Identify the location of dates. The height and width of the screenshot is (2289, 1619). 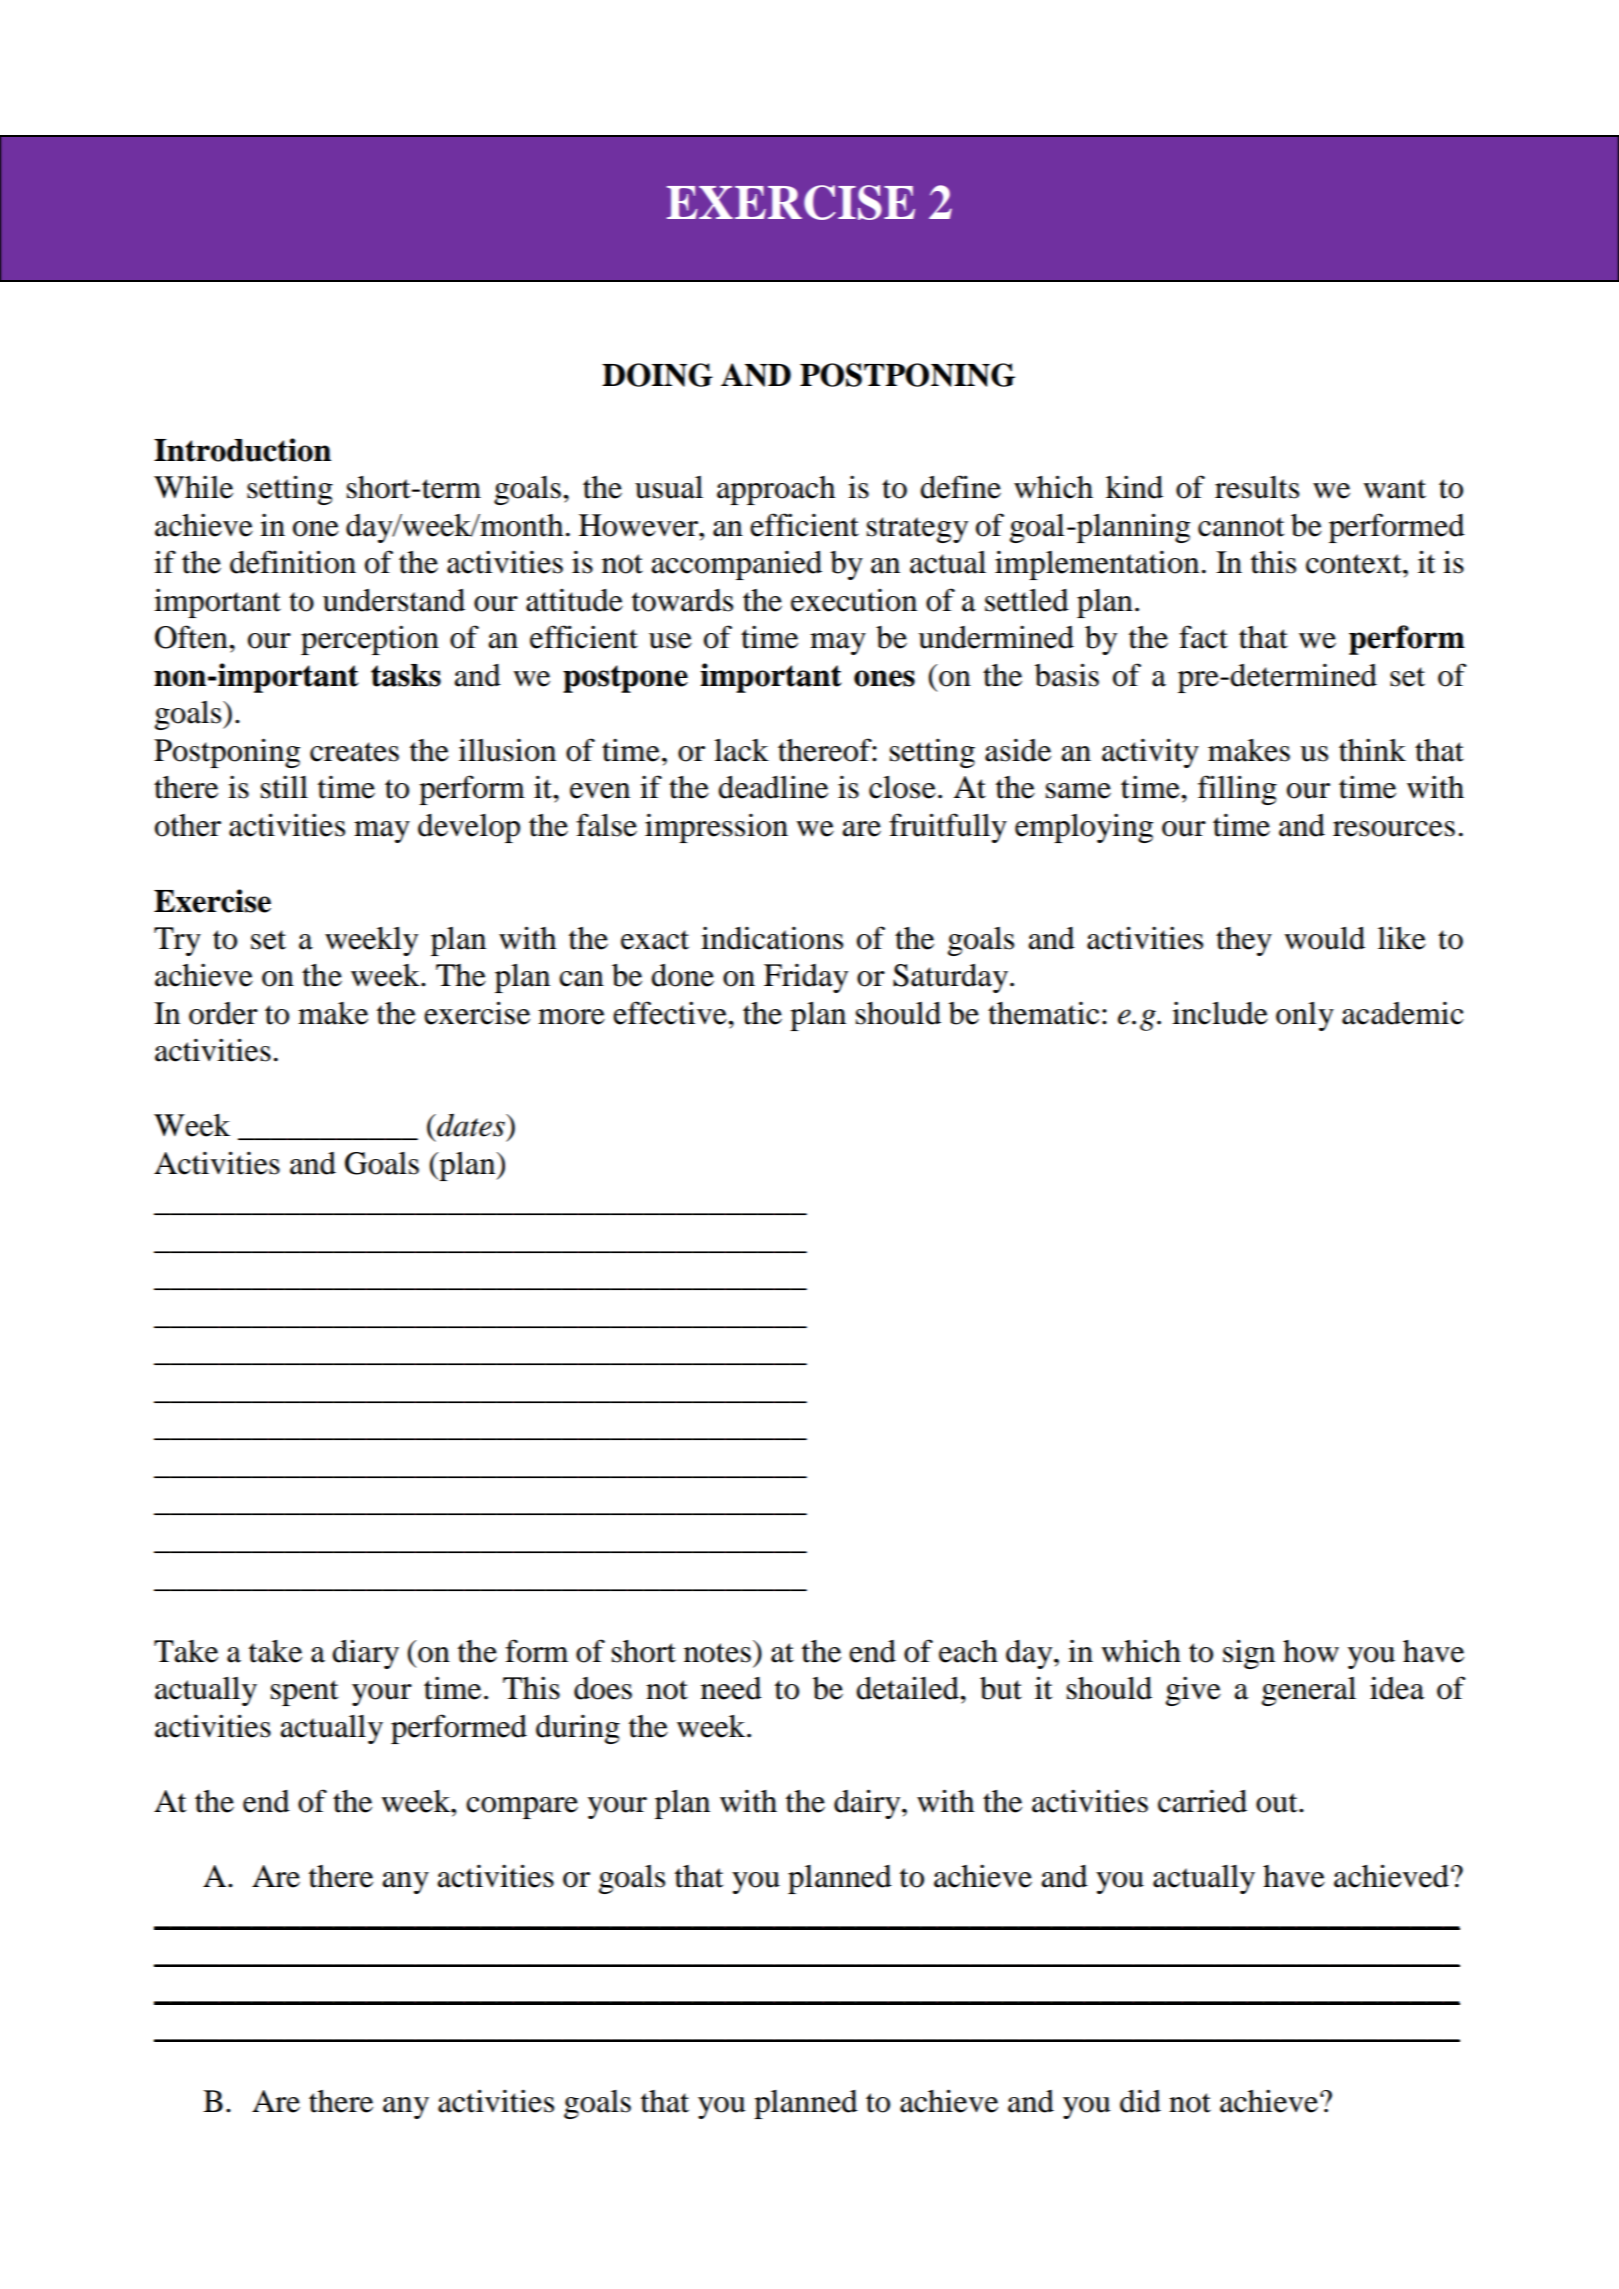
(471, 1125).
